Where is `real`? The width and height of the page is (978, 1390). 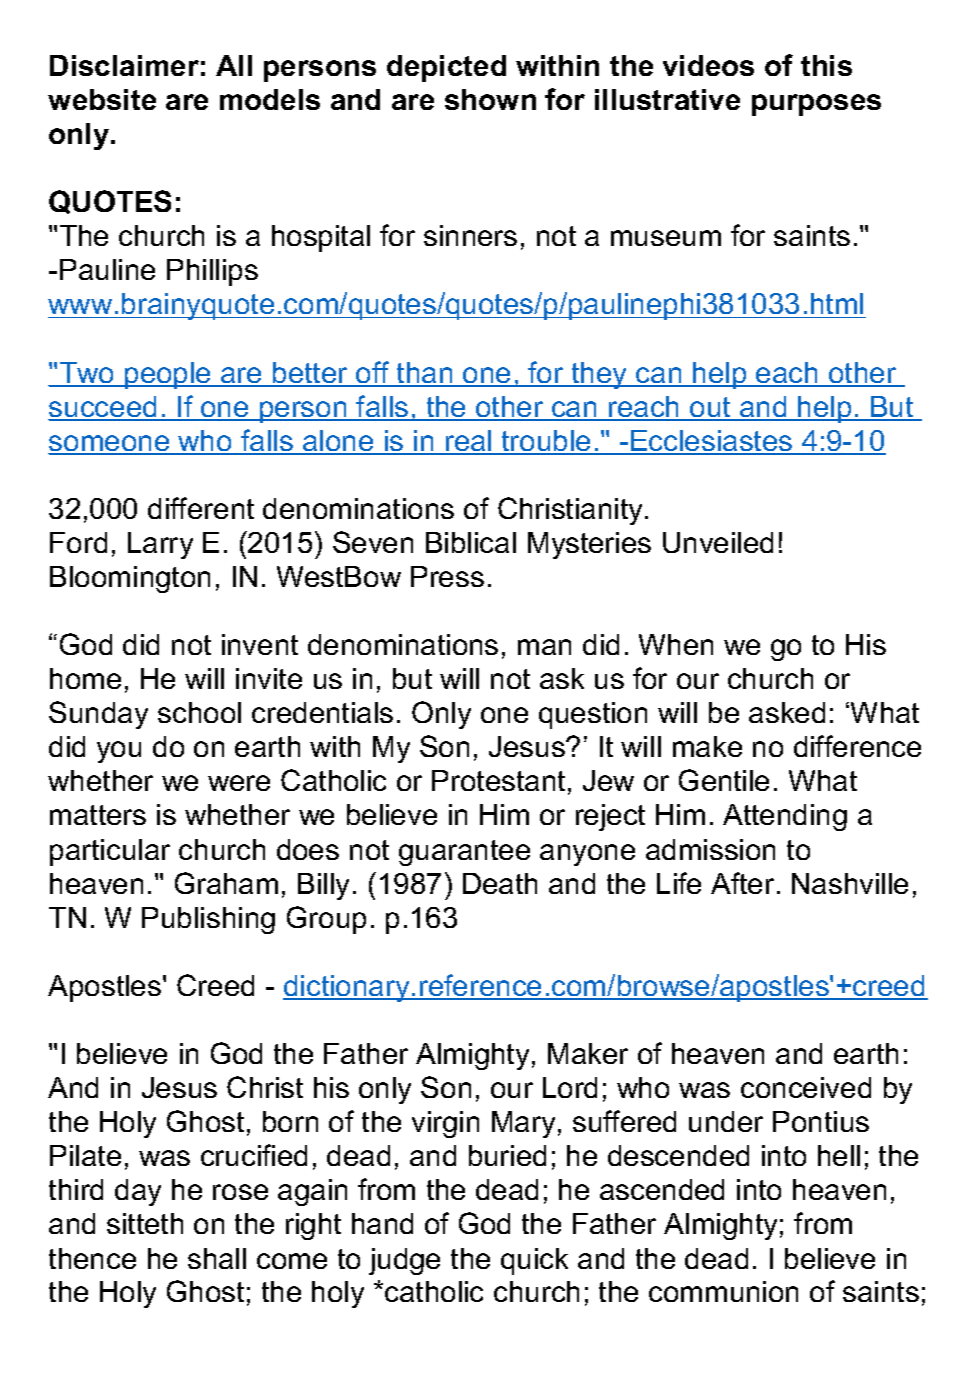
real is located at coordinates (469, 442).
